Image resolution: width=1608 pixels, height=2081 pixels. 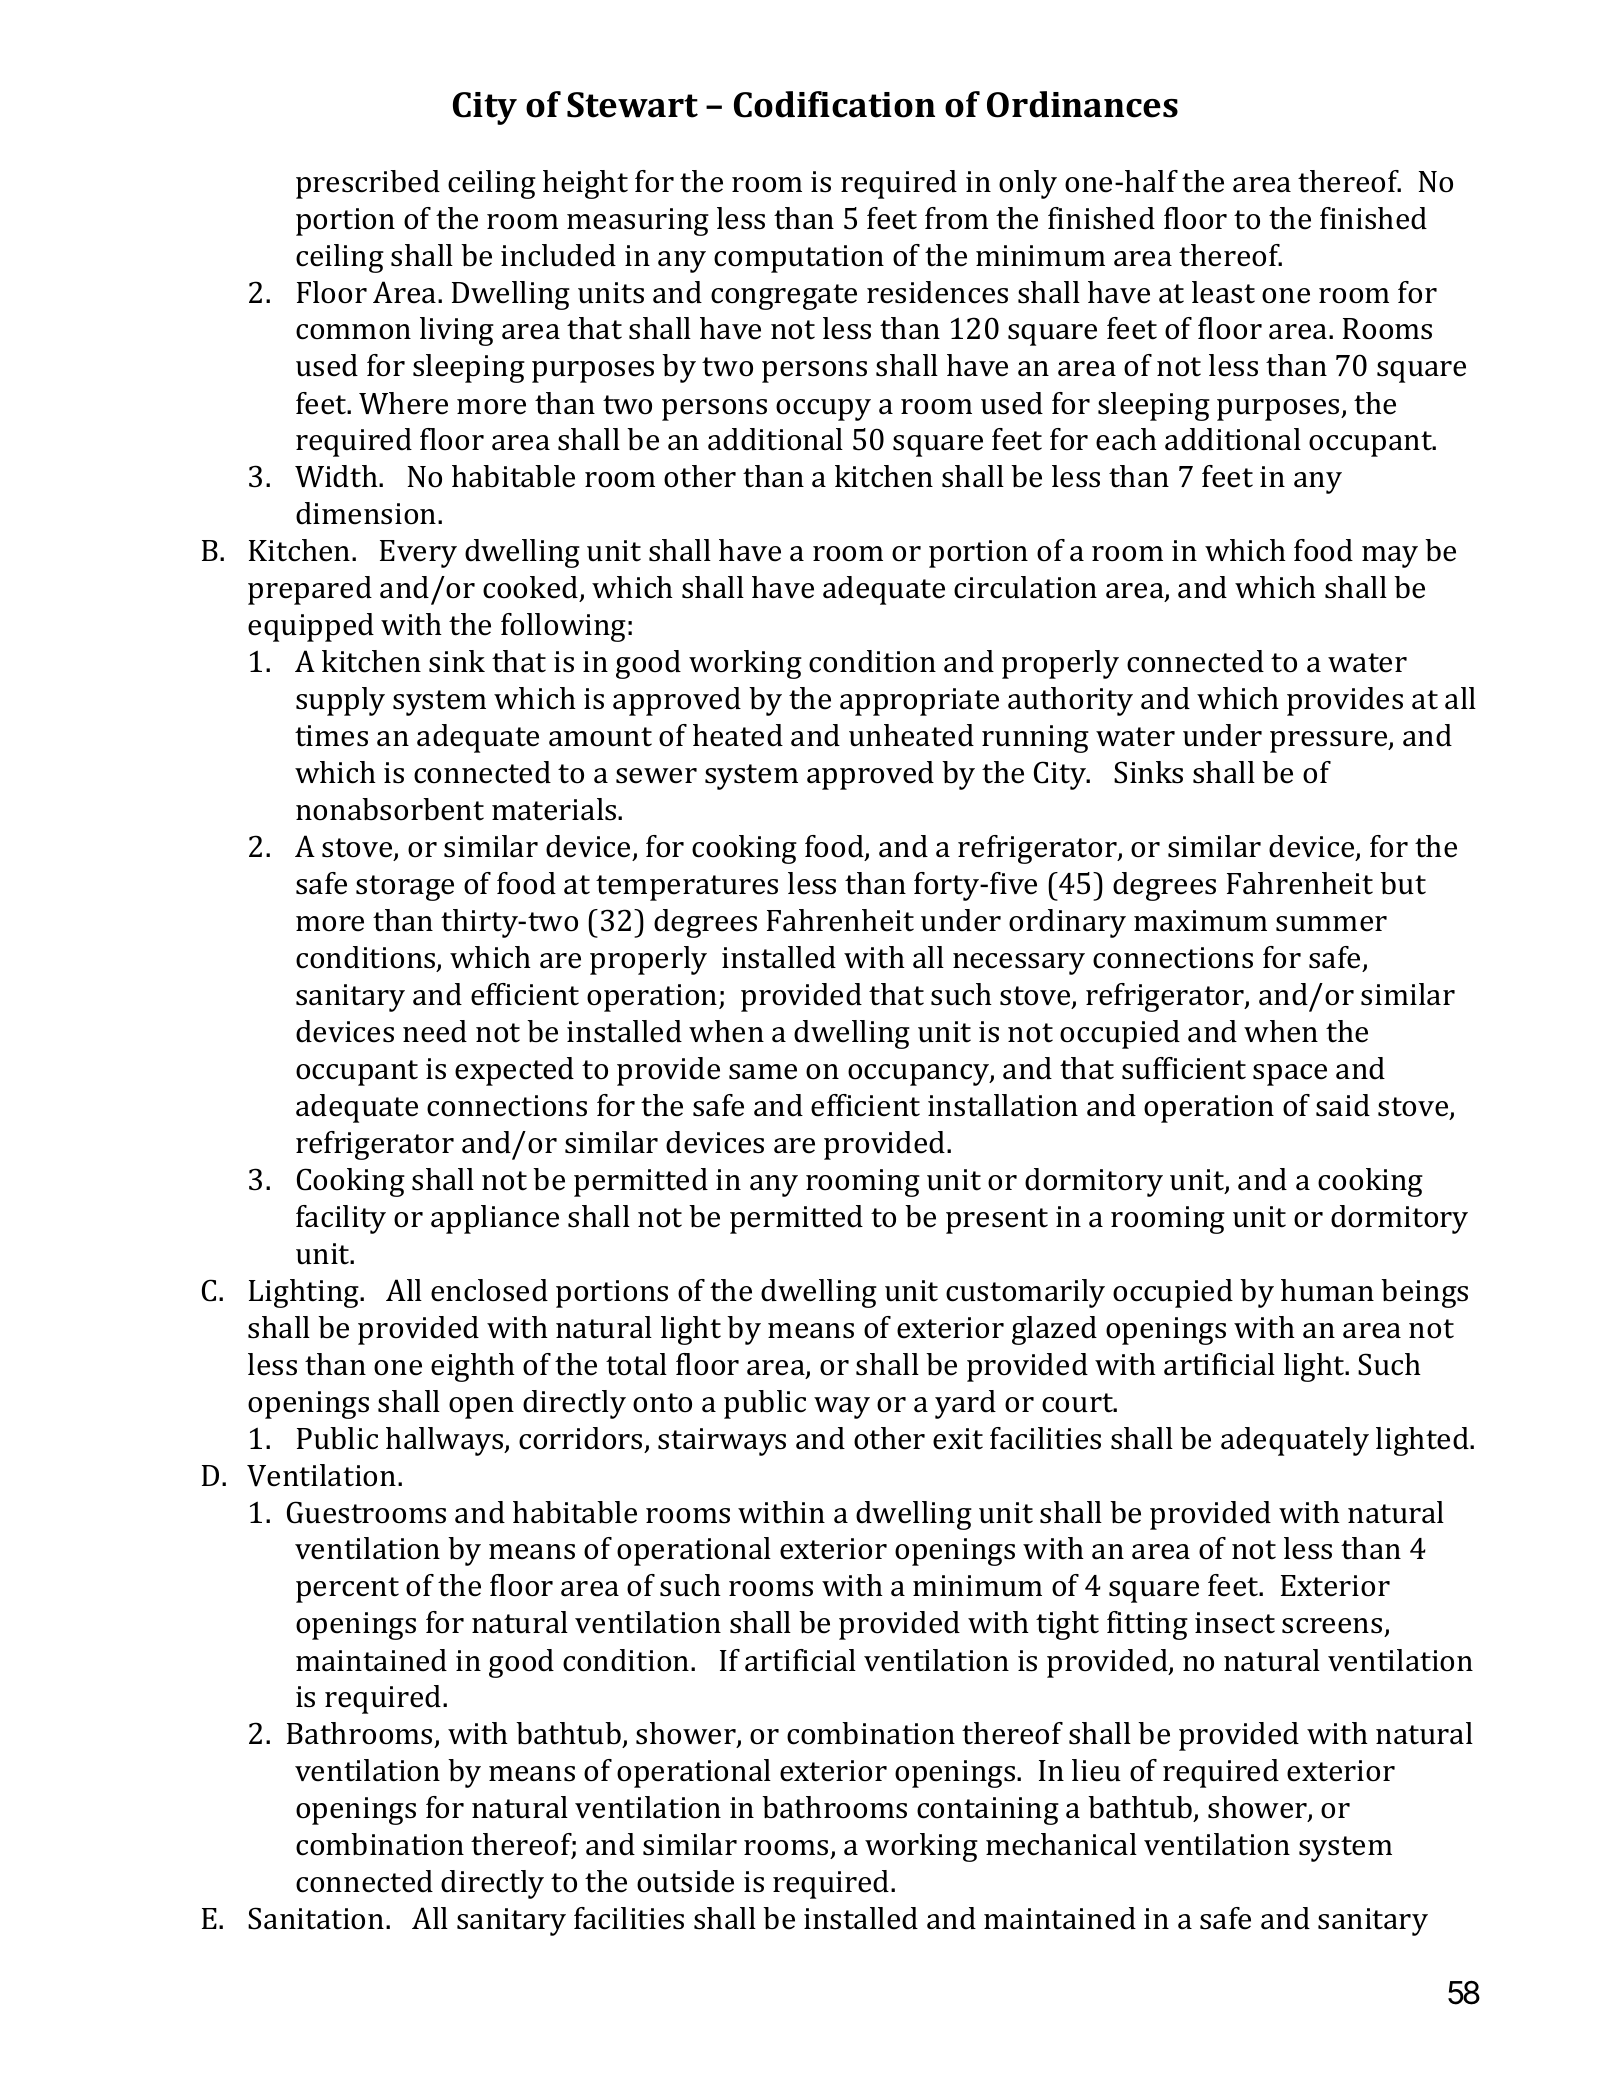 What do you see at coordinates (317, 1918) in the screenshot?
I see `Sanitation` at bounding box center [317, 1918].
